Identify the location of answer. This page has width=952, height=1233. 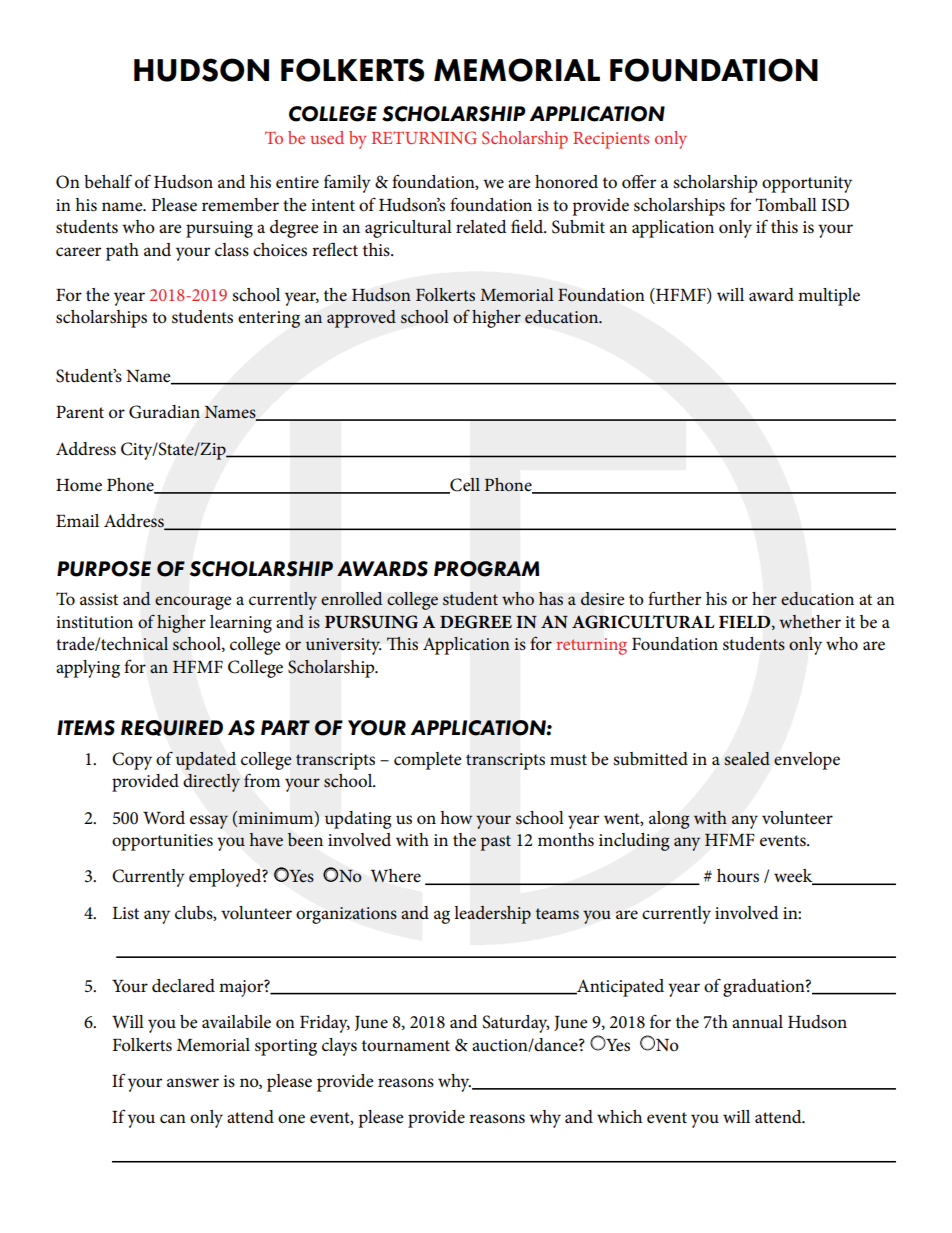
(193, 1083).
